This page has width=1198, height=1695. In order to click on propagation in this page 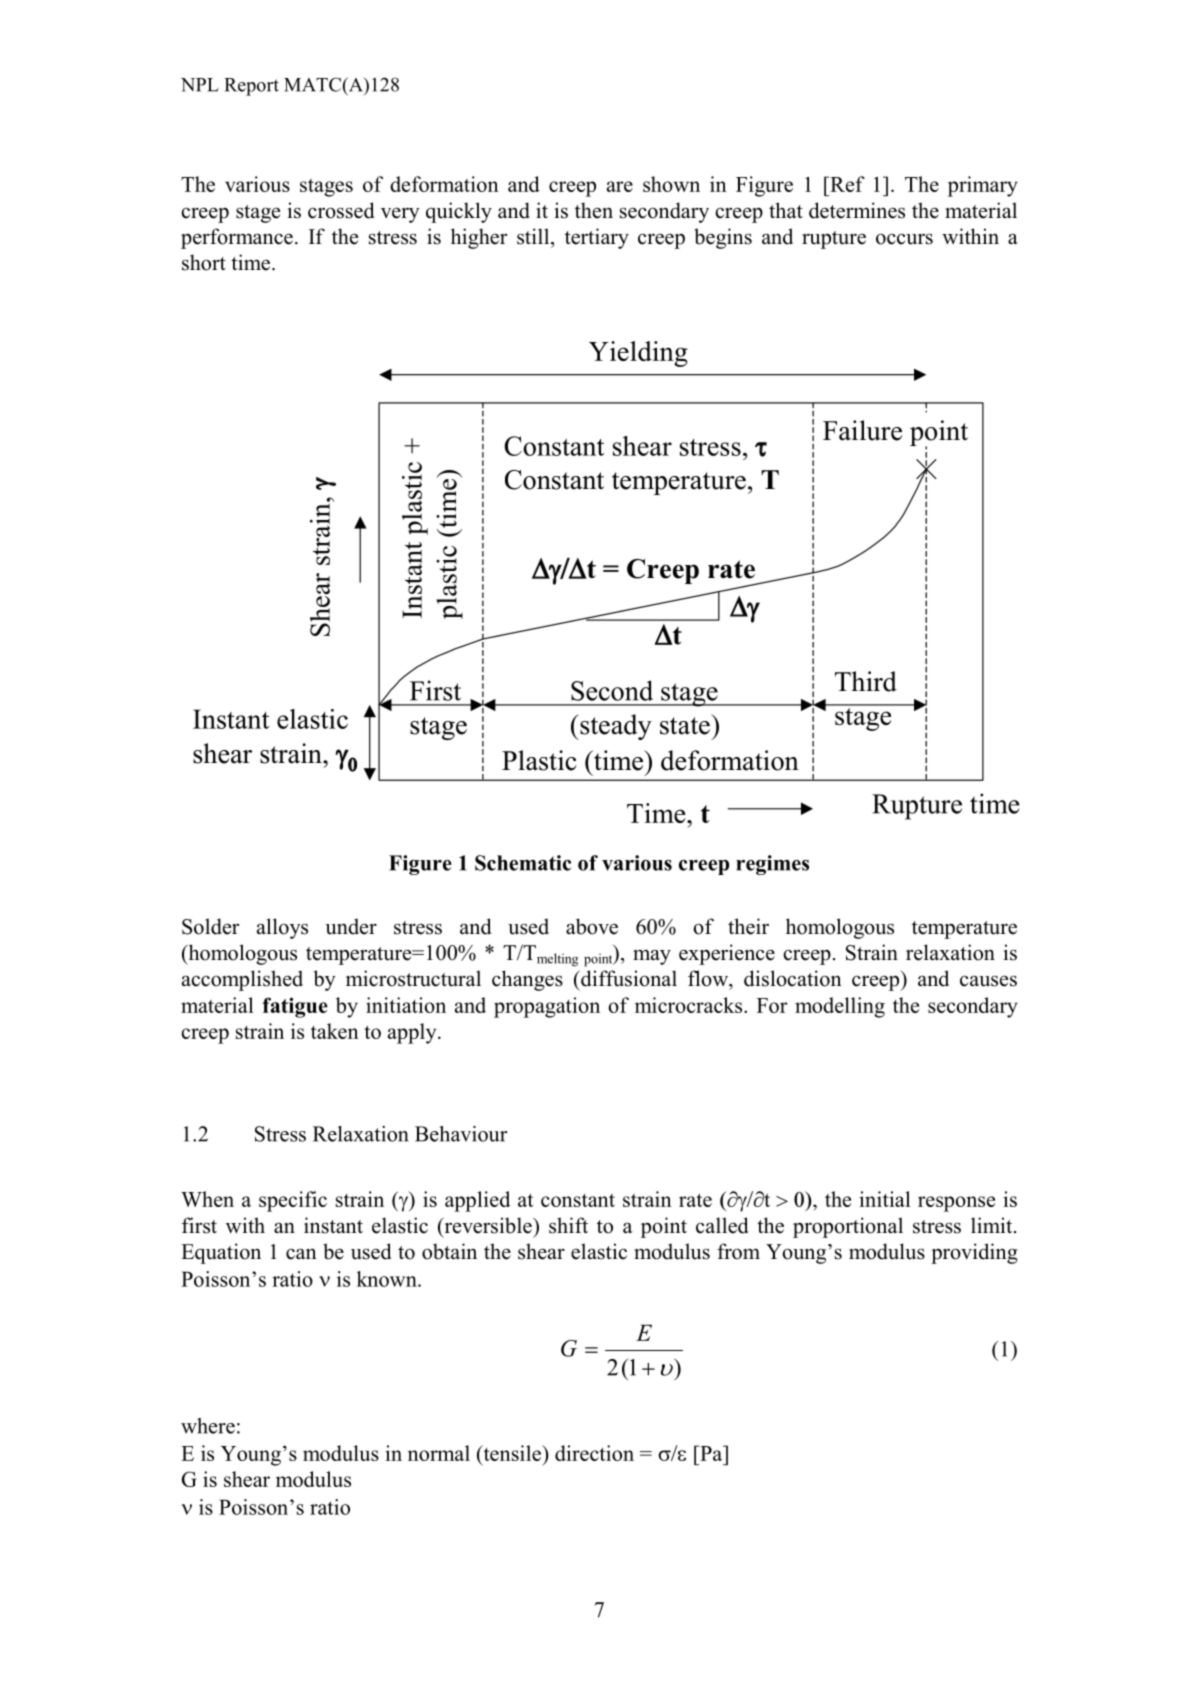, I will do `click(547, 1007)`.
